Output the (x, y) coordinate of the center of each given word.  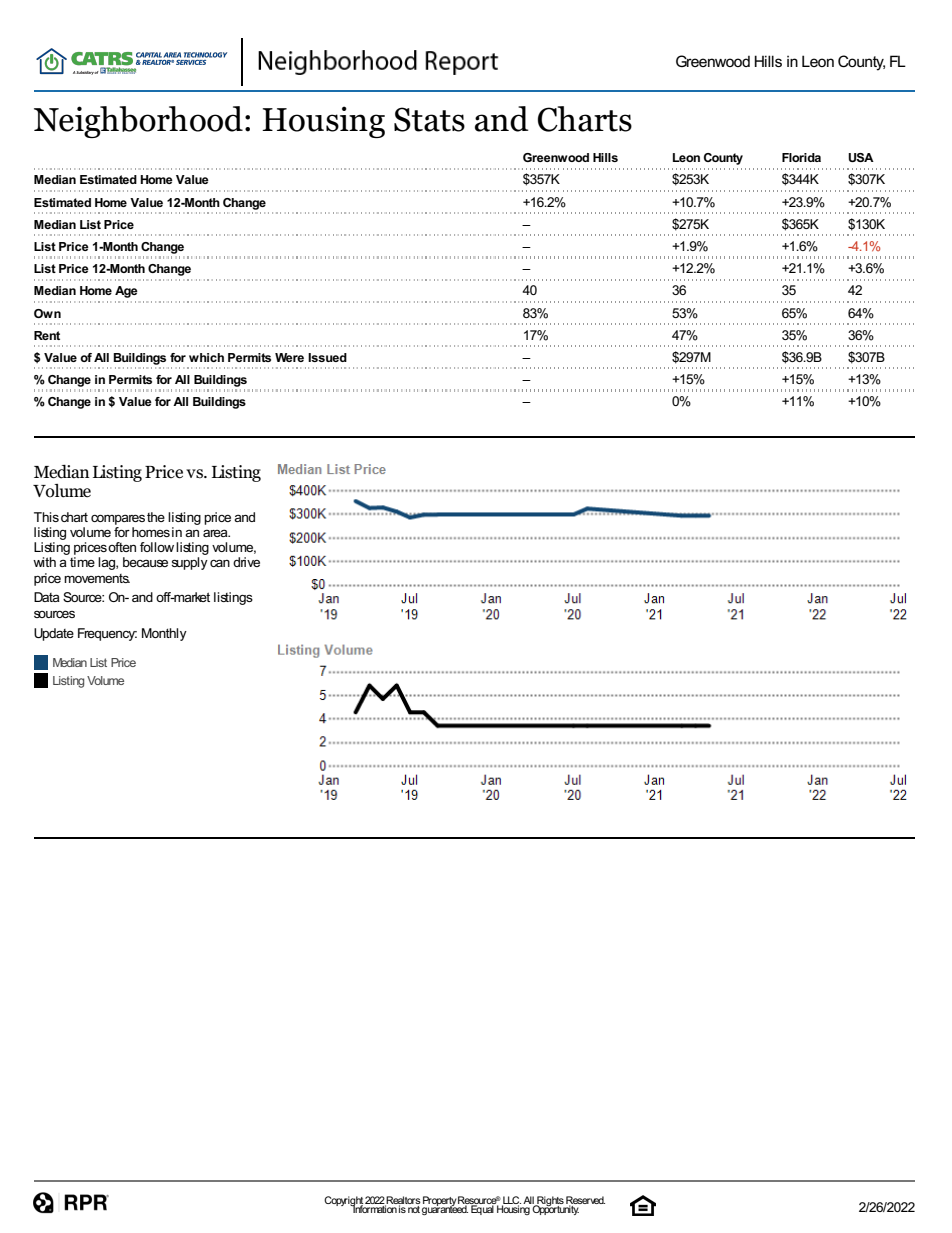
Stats (429, 119)
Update (54, 634)
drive (246, 562)
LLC (511, 1201)
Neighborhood (138, 122)
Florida (801, 157)
